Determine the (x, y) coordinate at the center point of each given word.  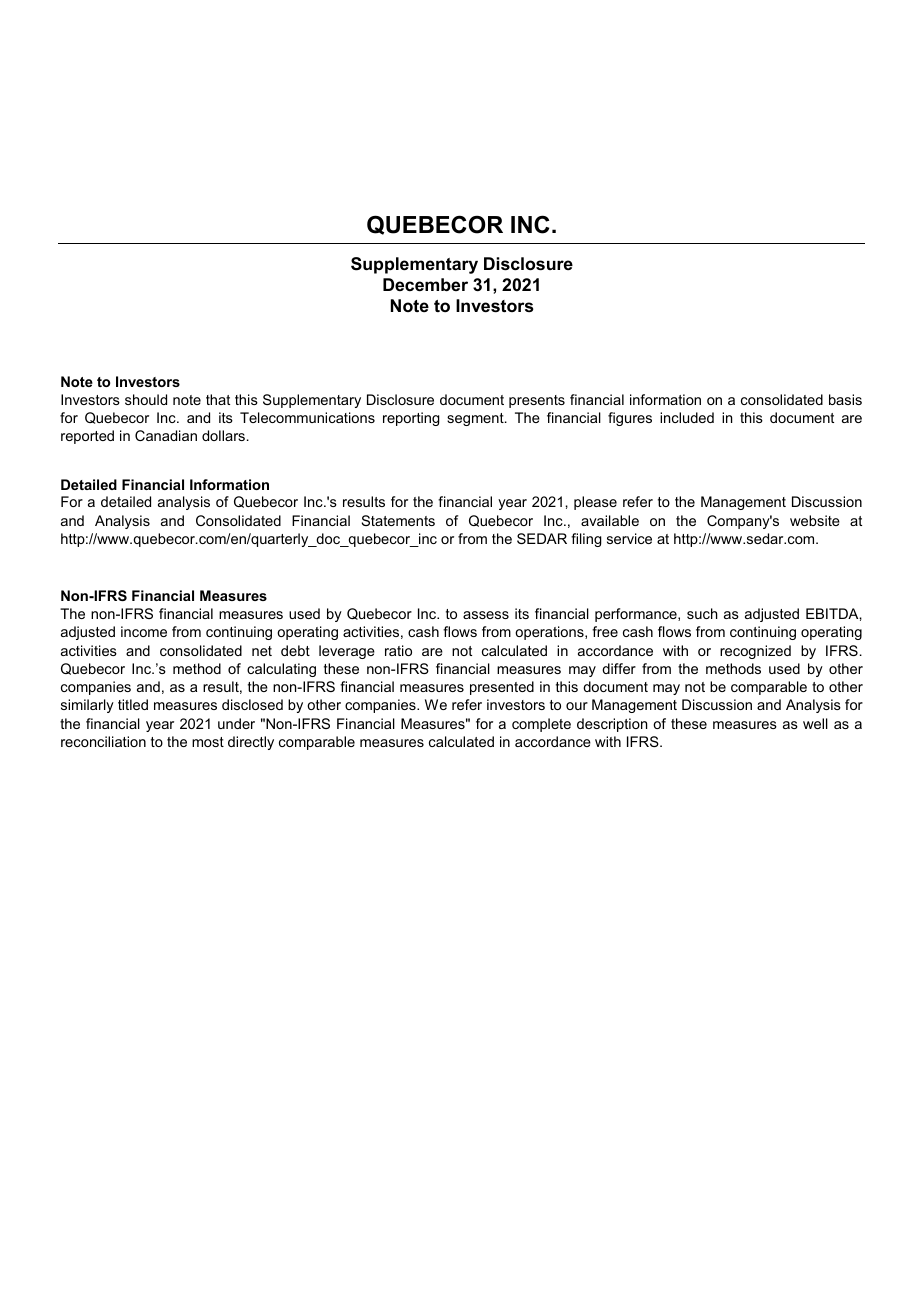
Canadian (166, 435)
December (425, 284)
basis (845, 399)
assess (486, 615)
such (702, 613)
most (208, 742)
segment (476, 419)
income (144, 631)
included (687, 417)
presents (537, 401)
